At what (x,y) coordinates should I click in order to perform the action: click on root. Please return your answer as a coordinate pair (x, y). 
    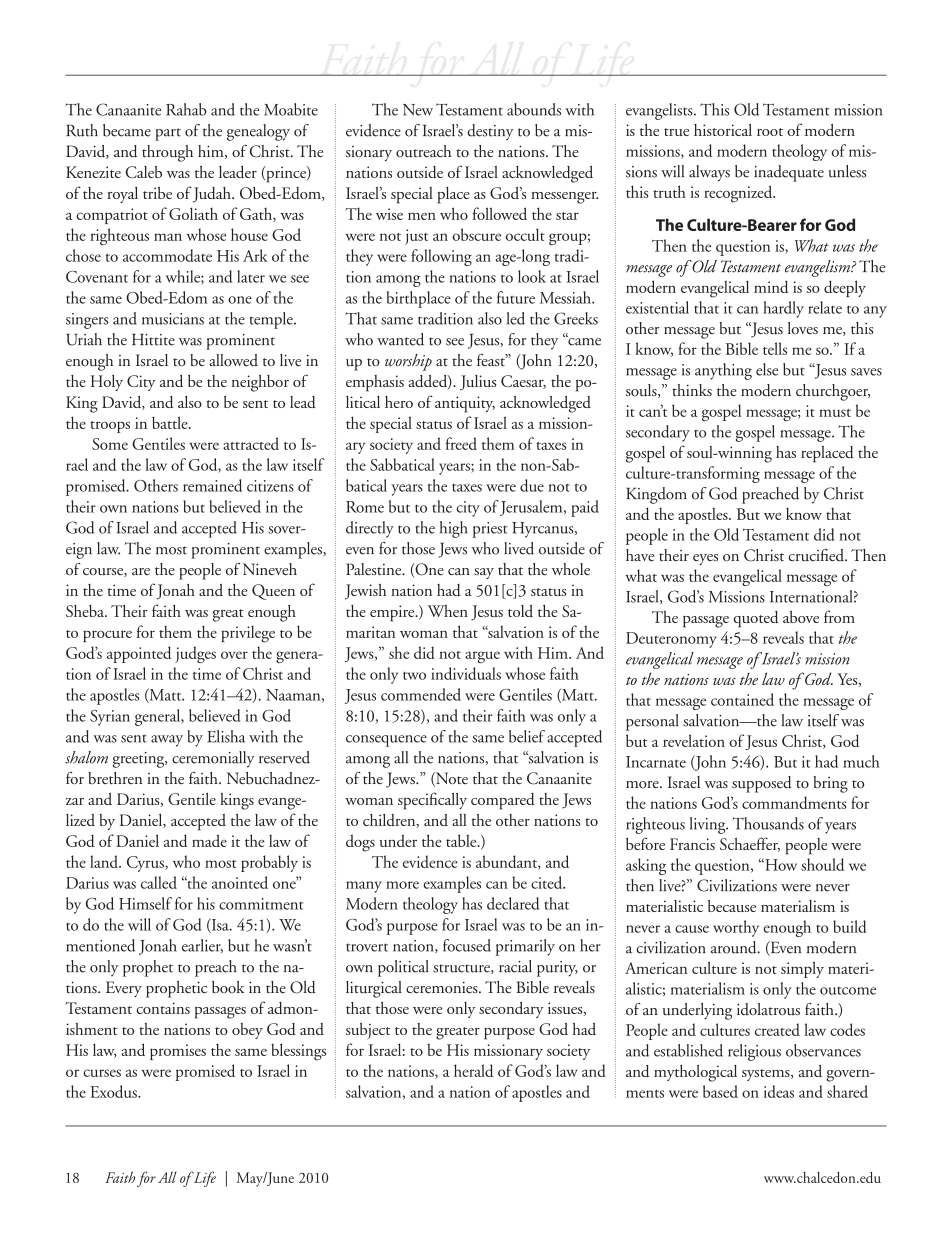
    Looking at the image, I should click on (770, 132).
